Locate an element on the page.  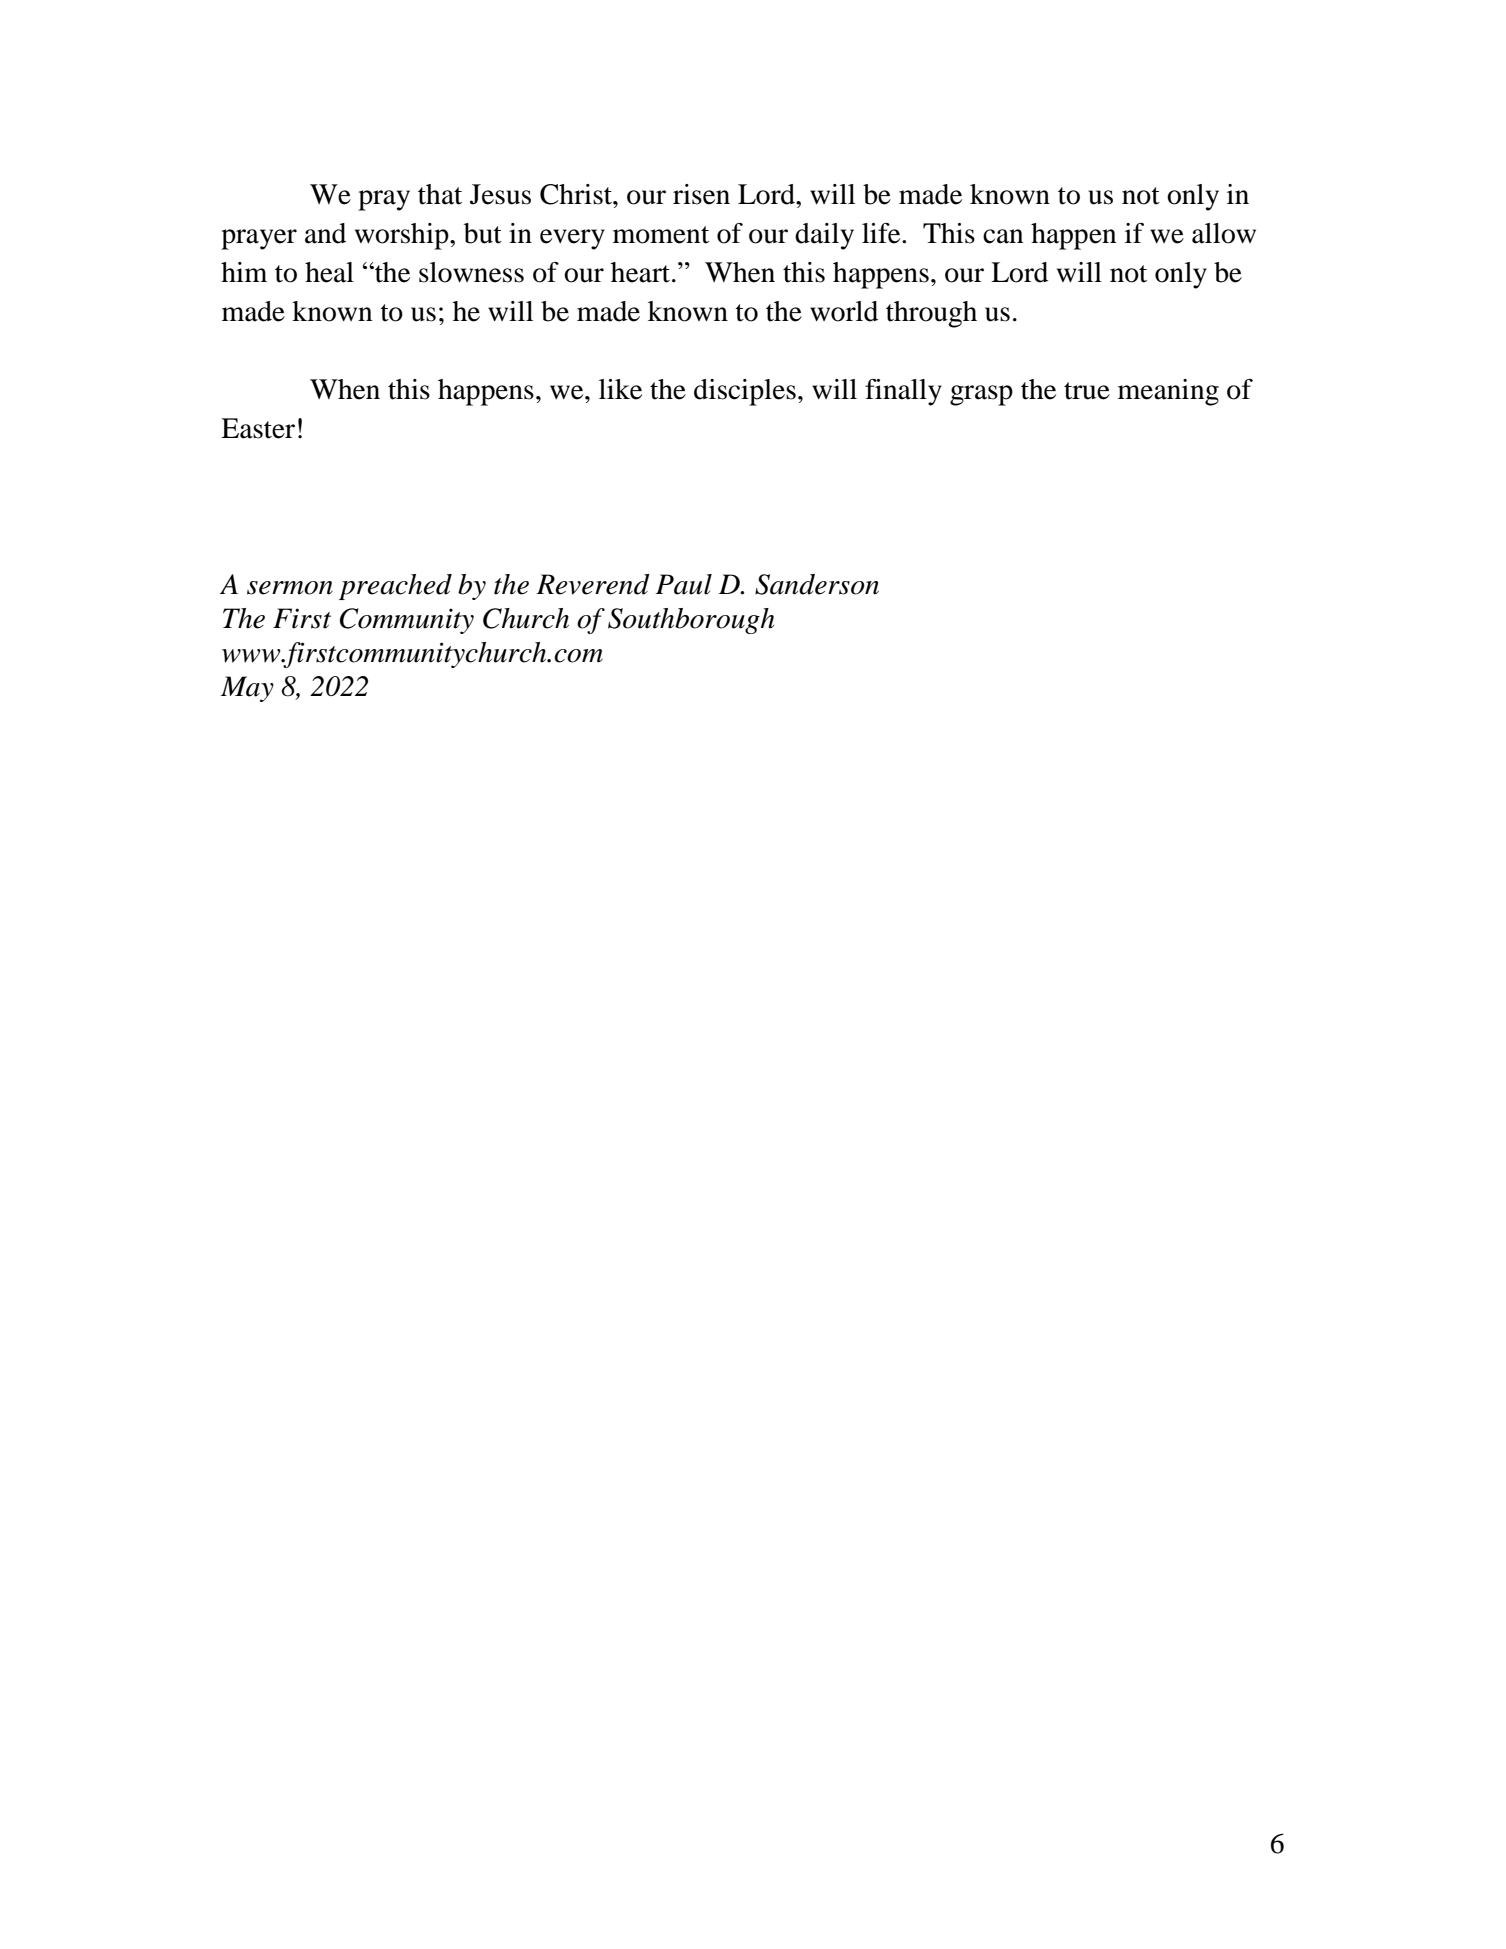
Easter is located at coordinates (258, 428).
